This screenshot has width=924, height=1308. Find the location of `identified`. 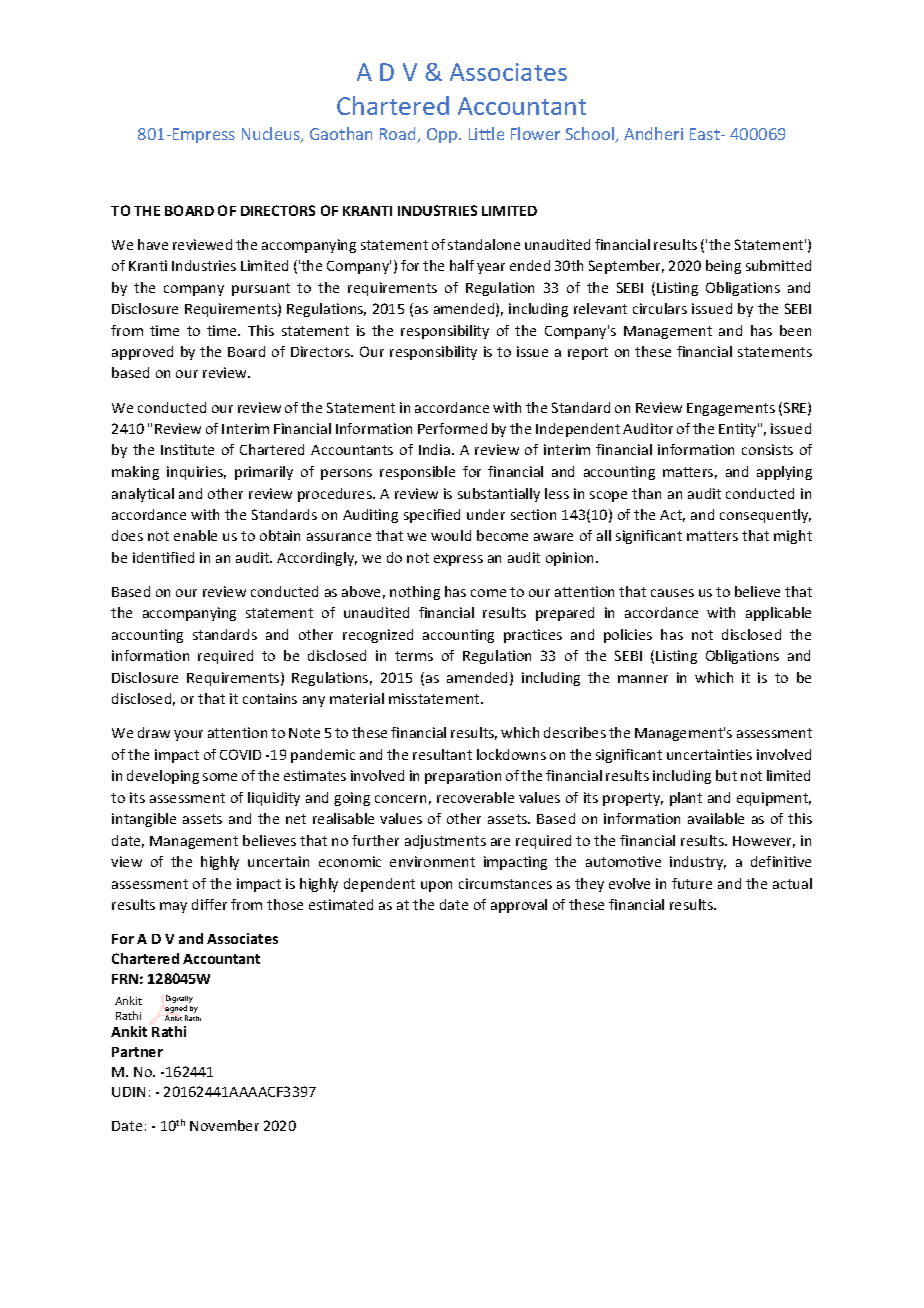

identified is located at coordinates (163, 557).
